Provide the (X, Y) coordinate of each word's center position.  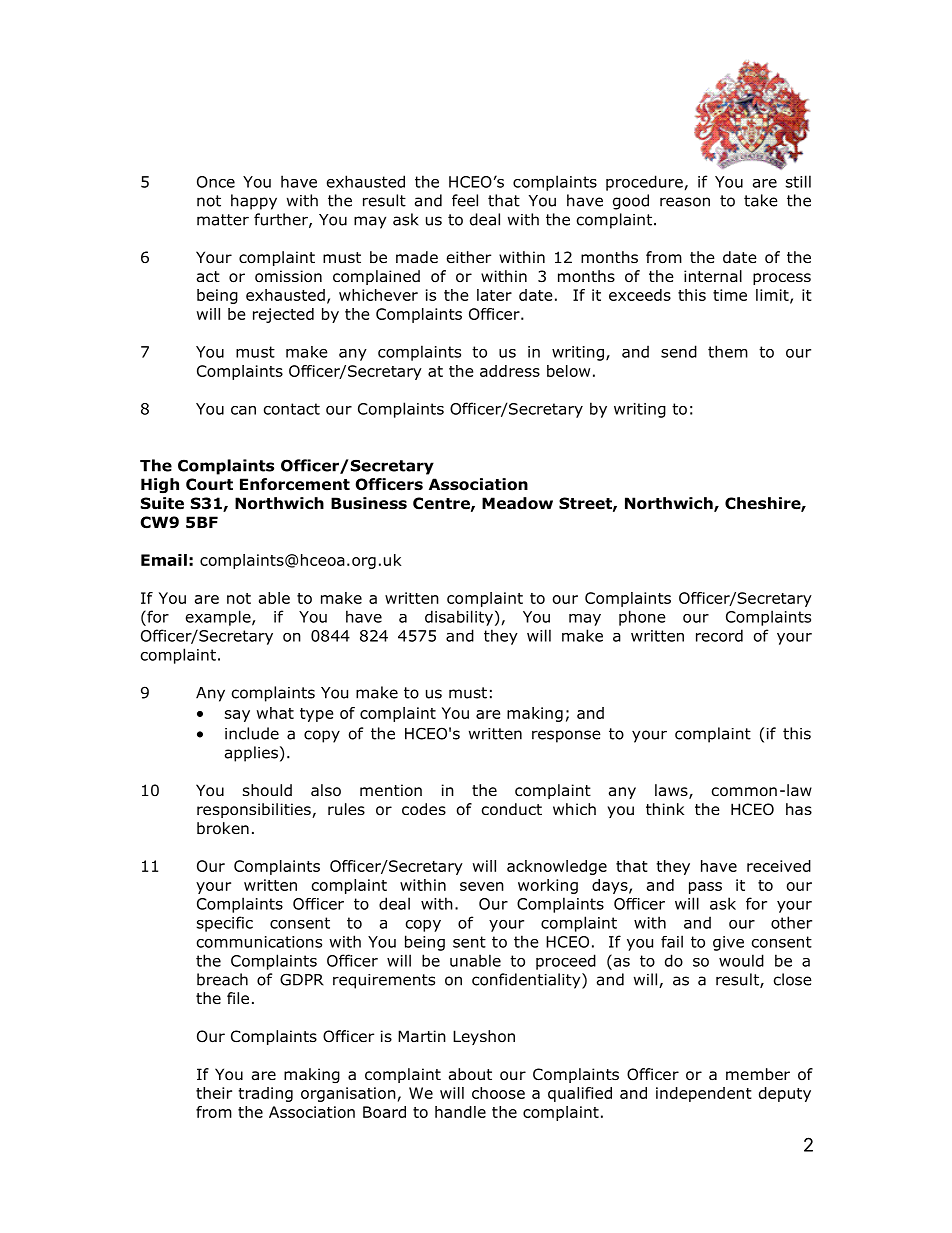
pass (705, 888)
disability (459, 618)
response (566, 736)
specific (225, 924)
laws (672, 791)
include (252, 733)
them (728, 351)
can (243, 410)
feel (465, 200)
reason (685, 202)
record (719, 635)
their (214, 1093)
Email (164, 560)
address (510, 371)
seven (482, 886)
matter (223, 220)
